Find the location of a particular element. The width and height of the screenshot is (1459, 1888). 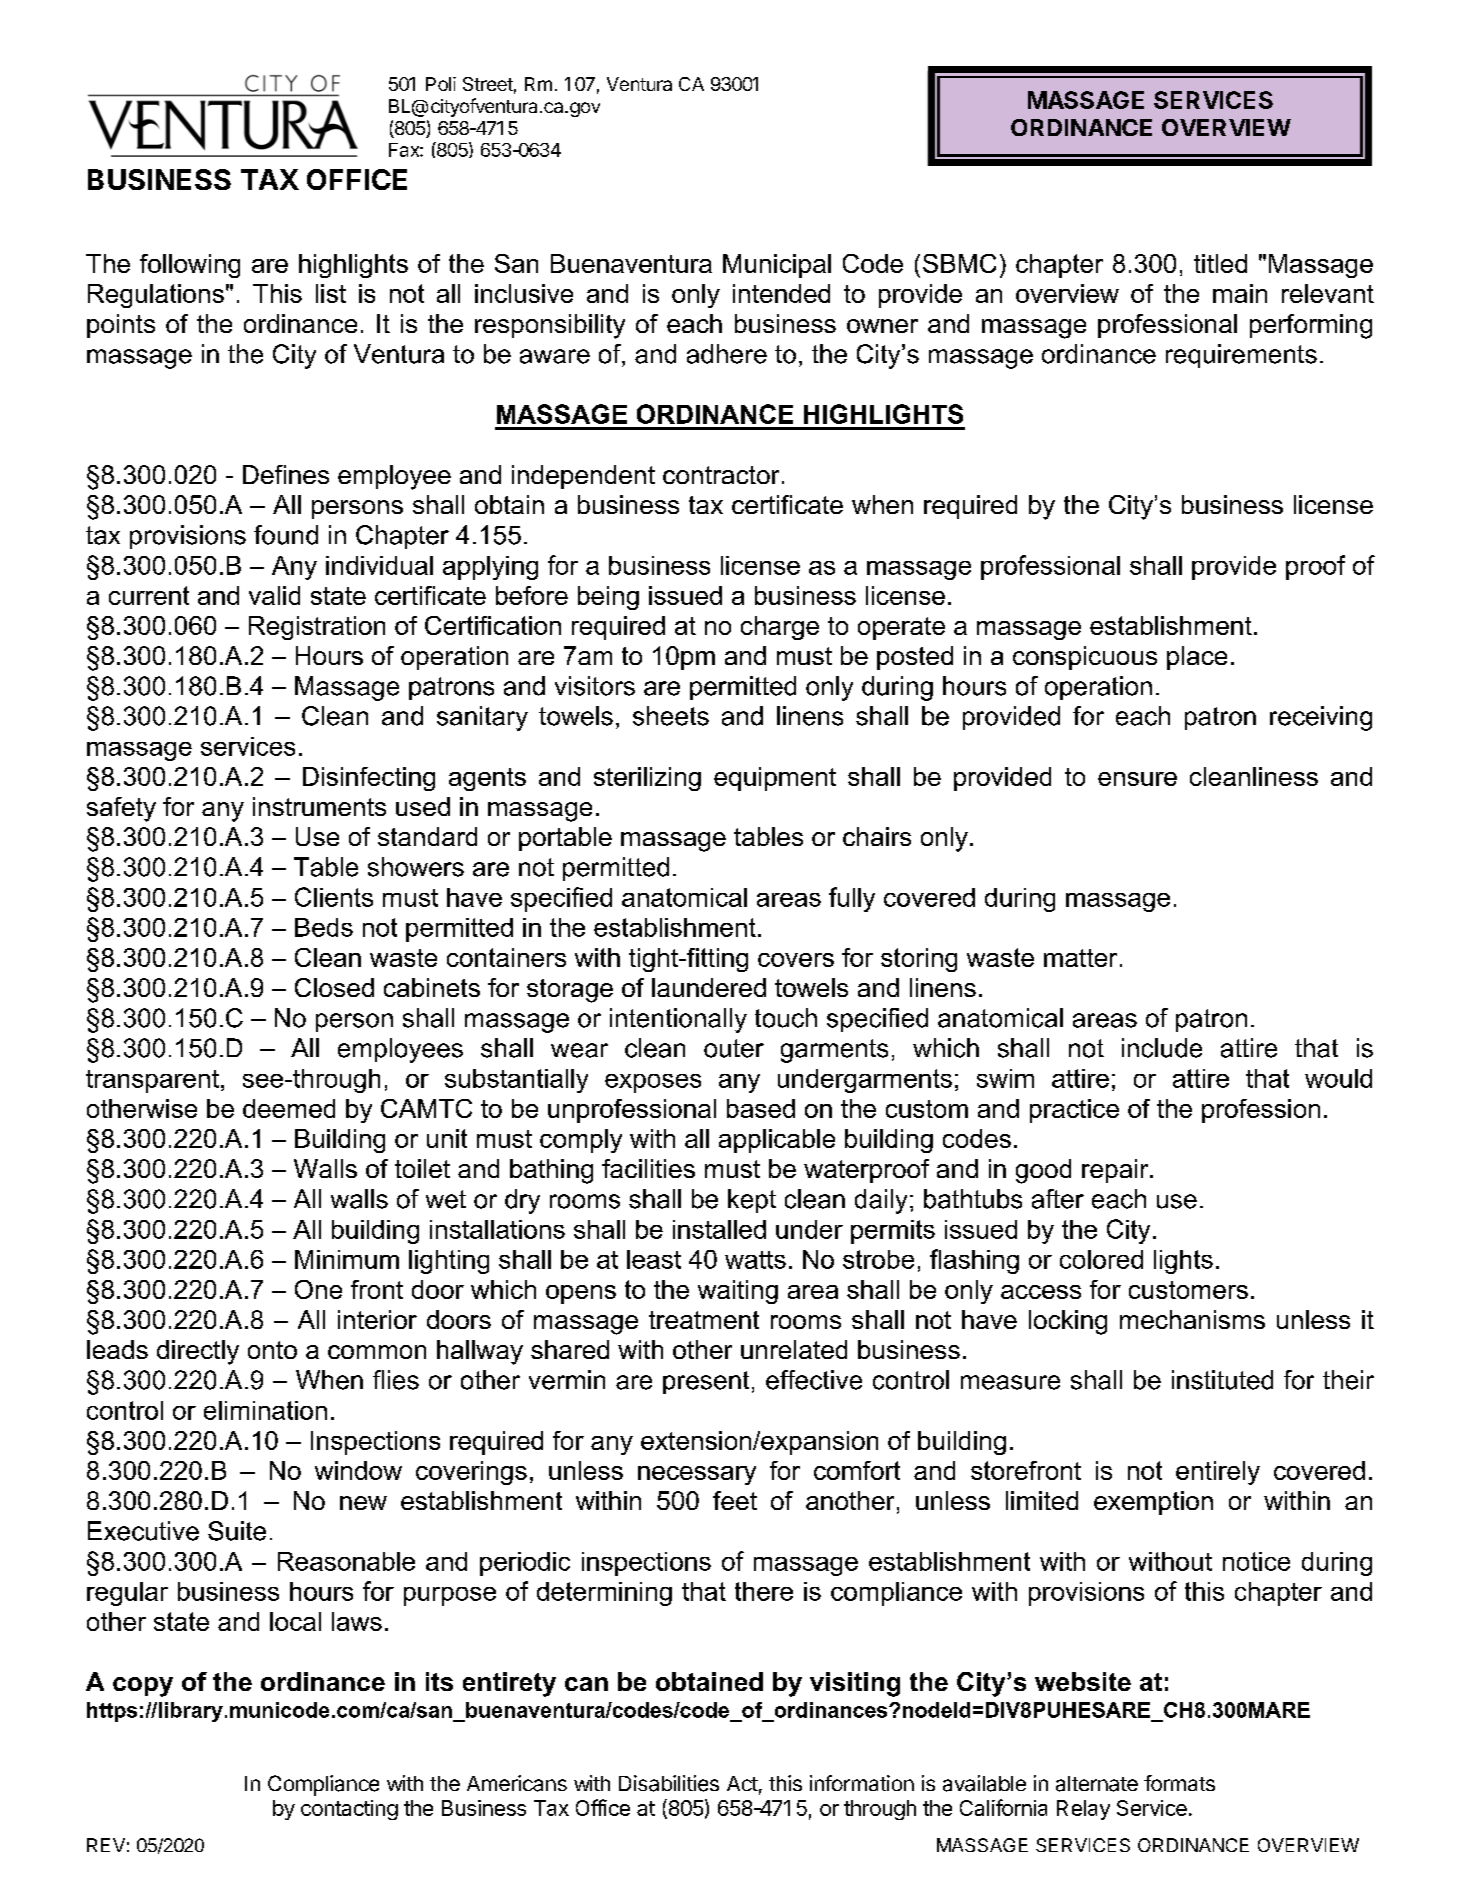

installed is located at coordinates (719, 1229).
